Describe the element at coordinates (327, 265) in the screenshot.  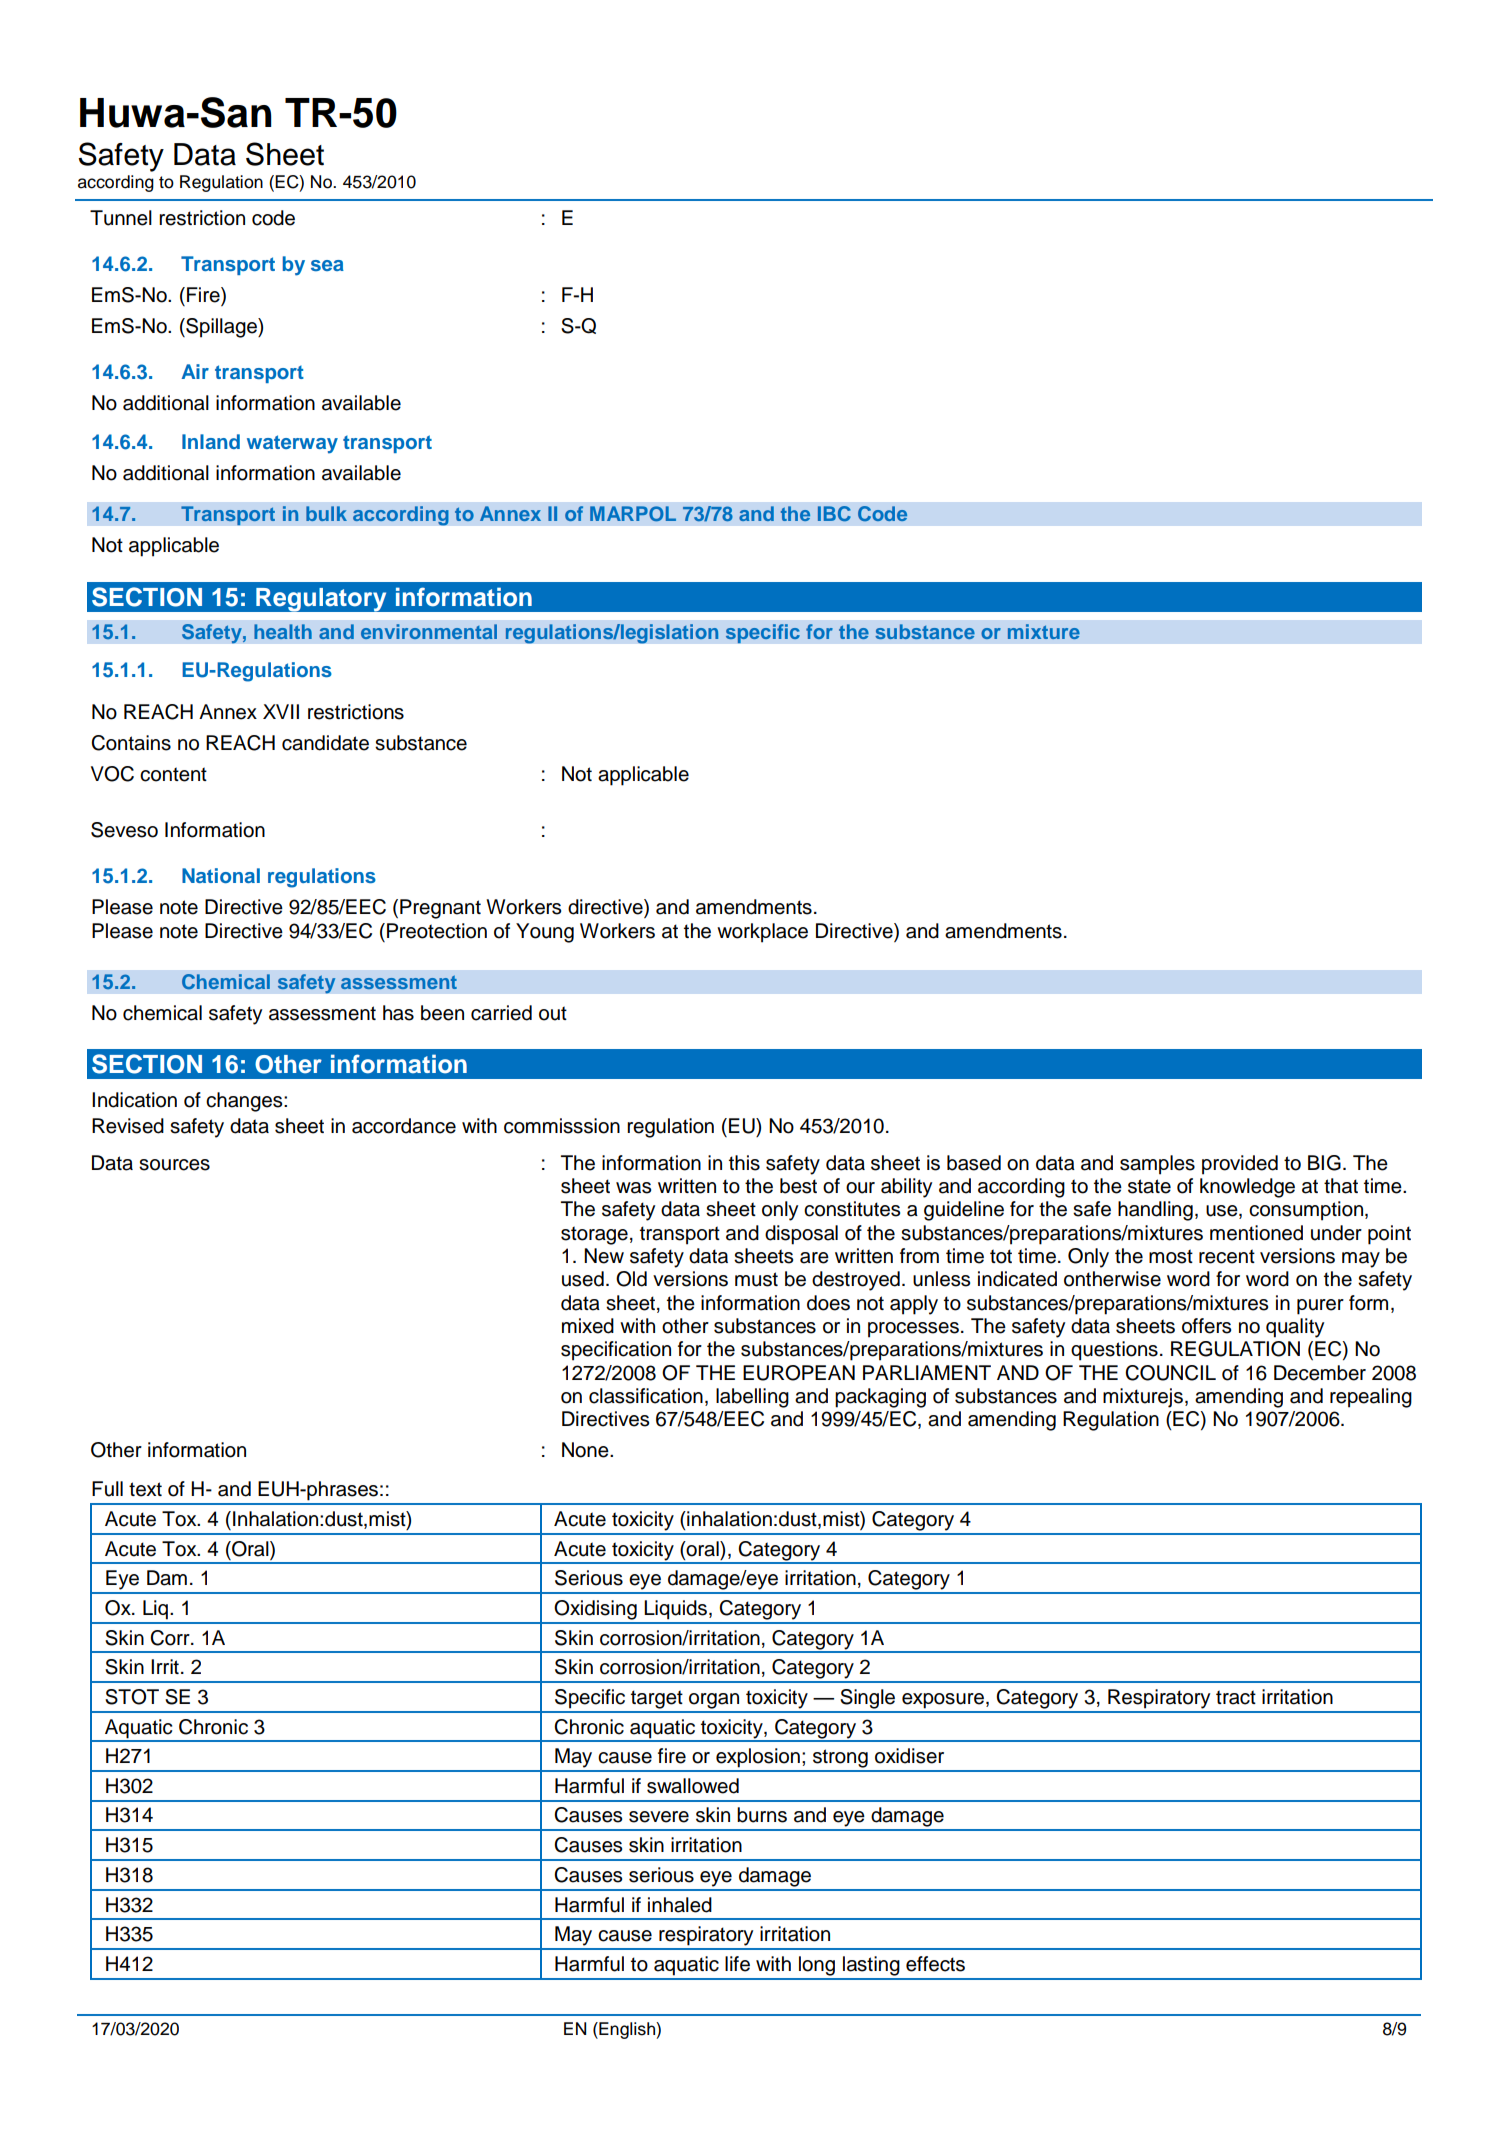
I see `sea` at that location.
